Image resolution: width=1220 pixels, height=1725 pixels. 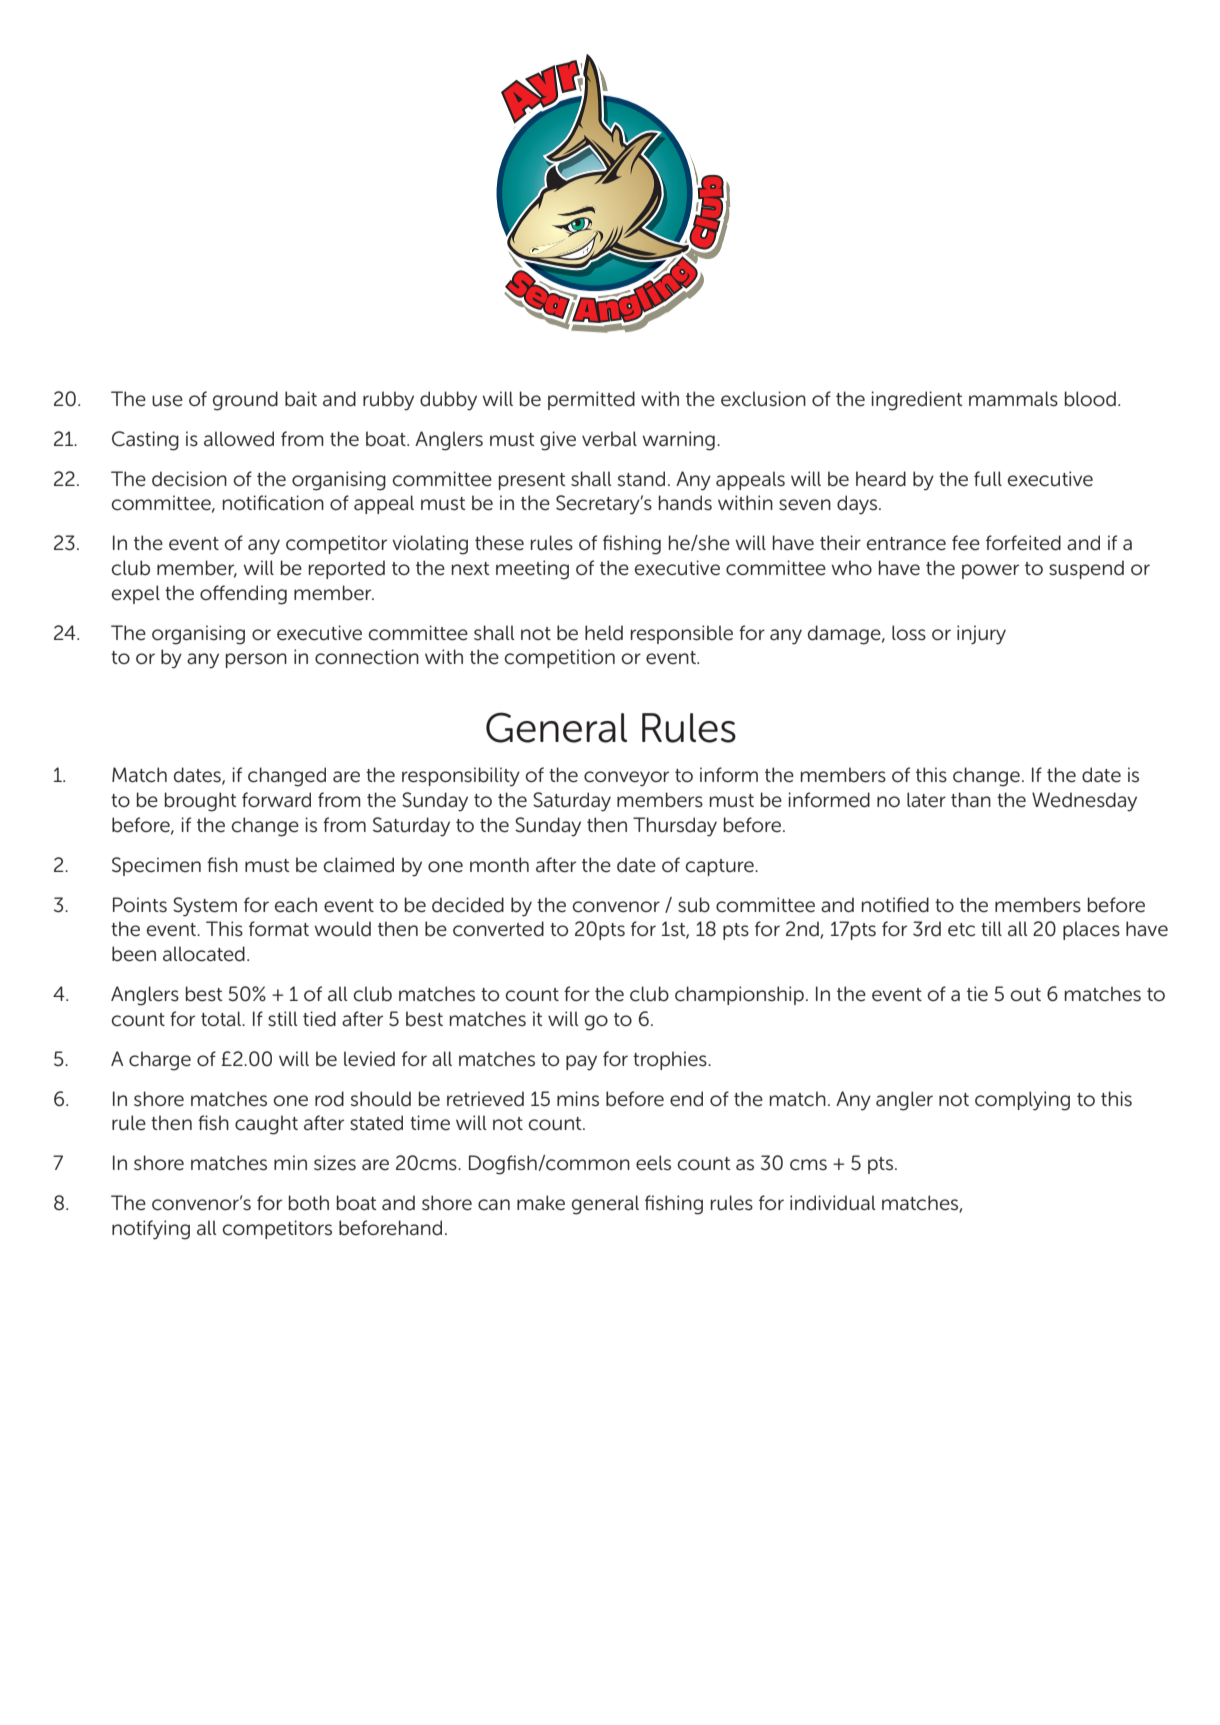 I want to click on both, so click(x=309, y=1203).
